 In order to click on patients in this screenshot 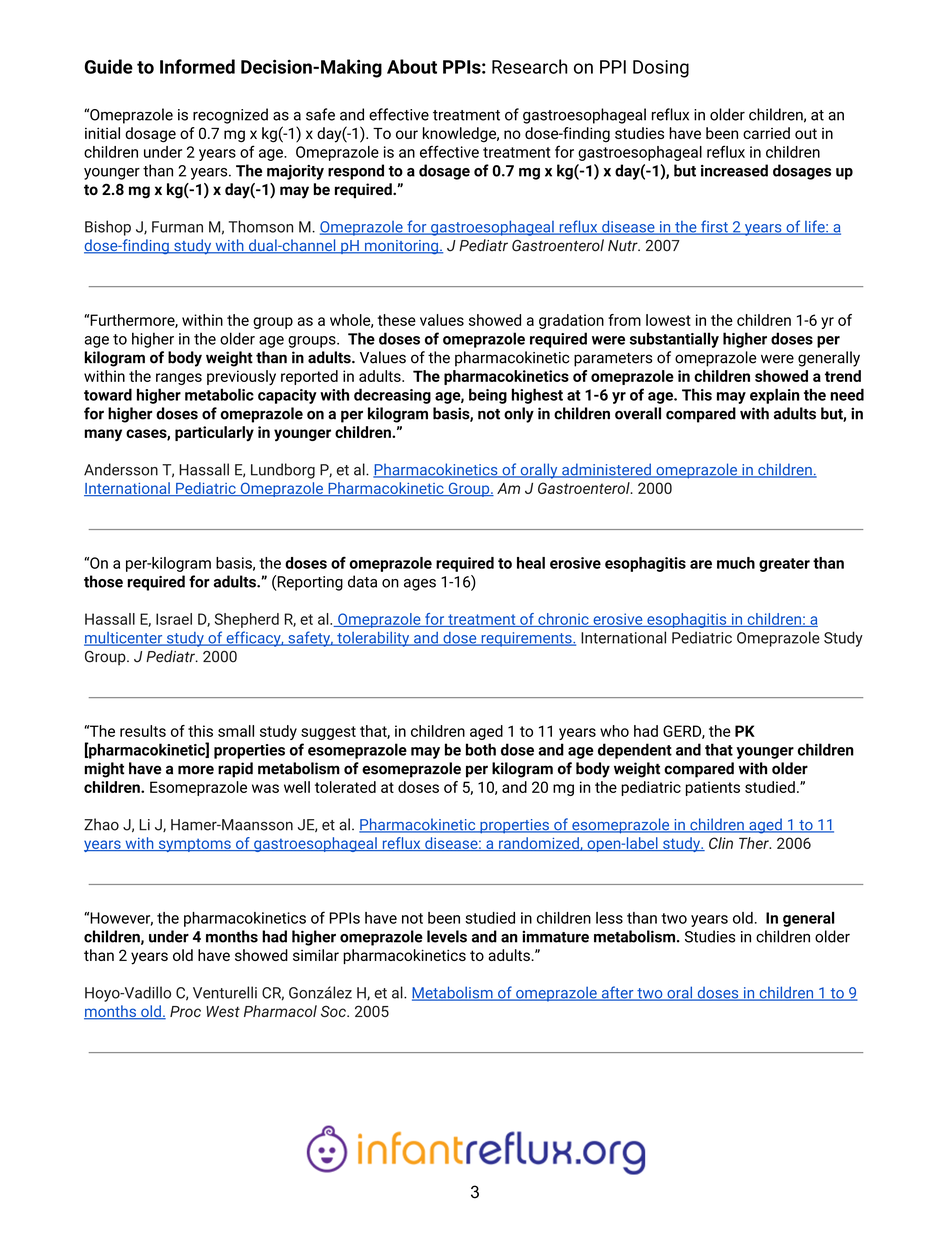, I will do `click(713, 788)`.
